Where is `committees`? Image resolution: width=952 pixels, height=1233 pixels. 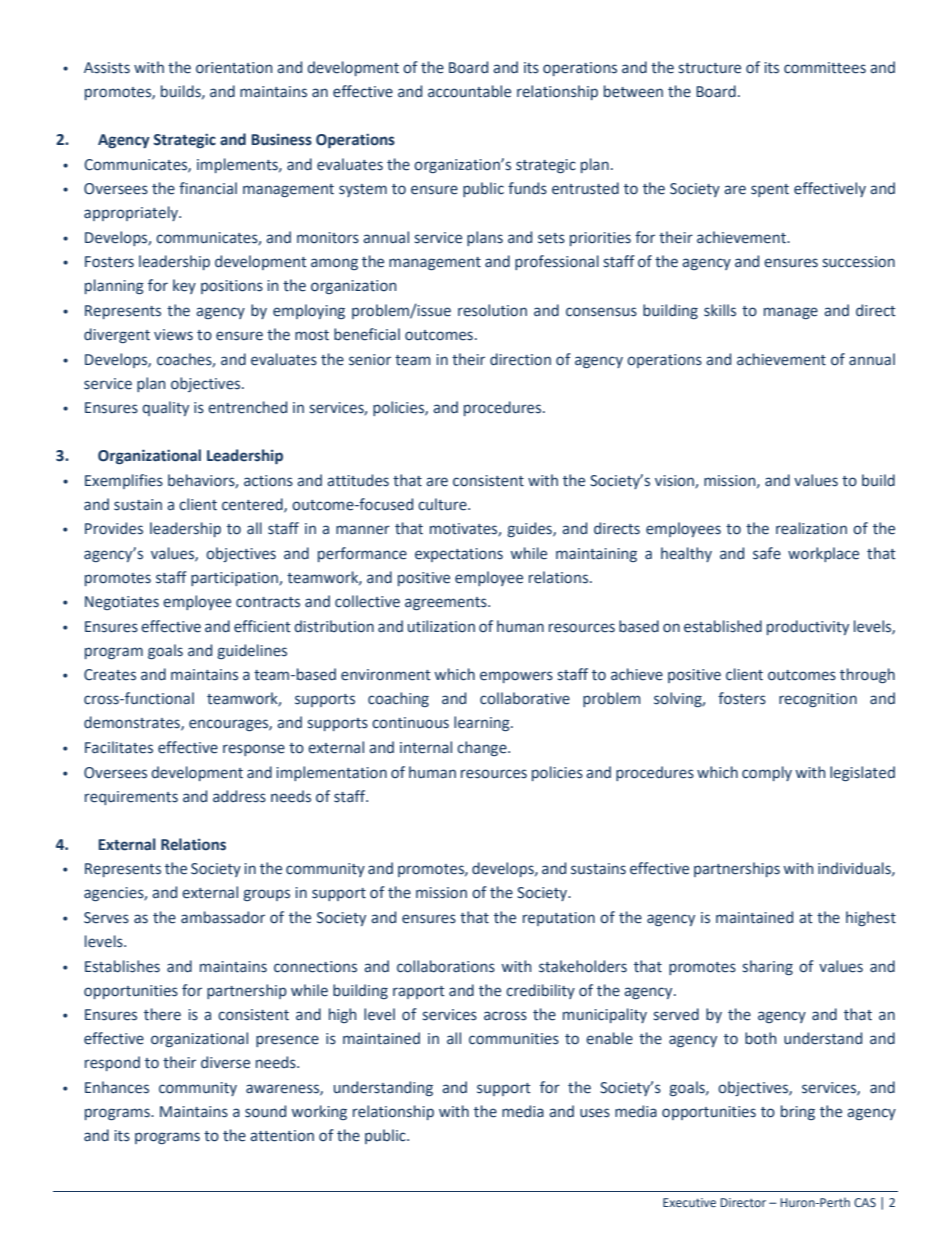 committees is located at coordinates (825, 68).
